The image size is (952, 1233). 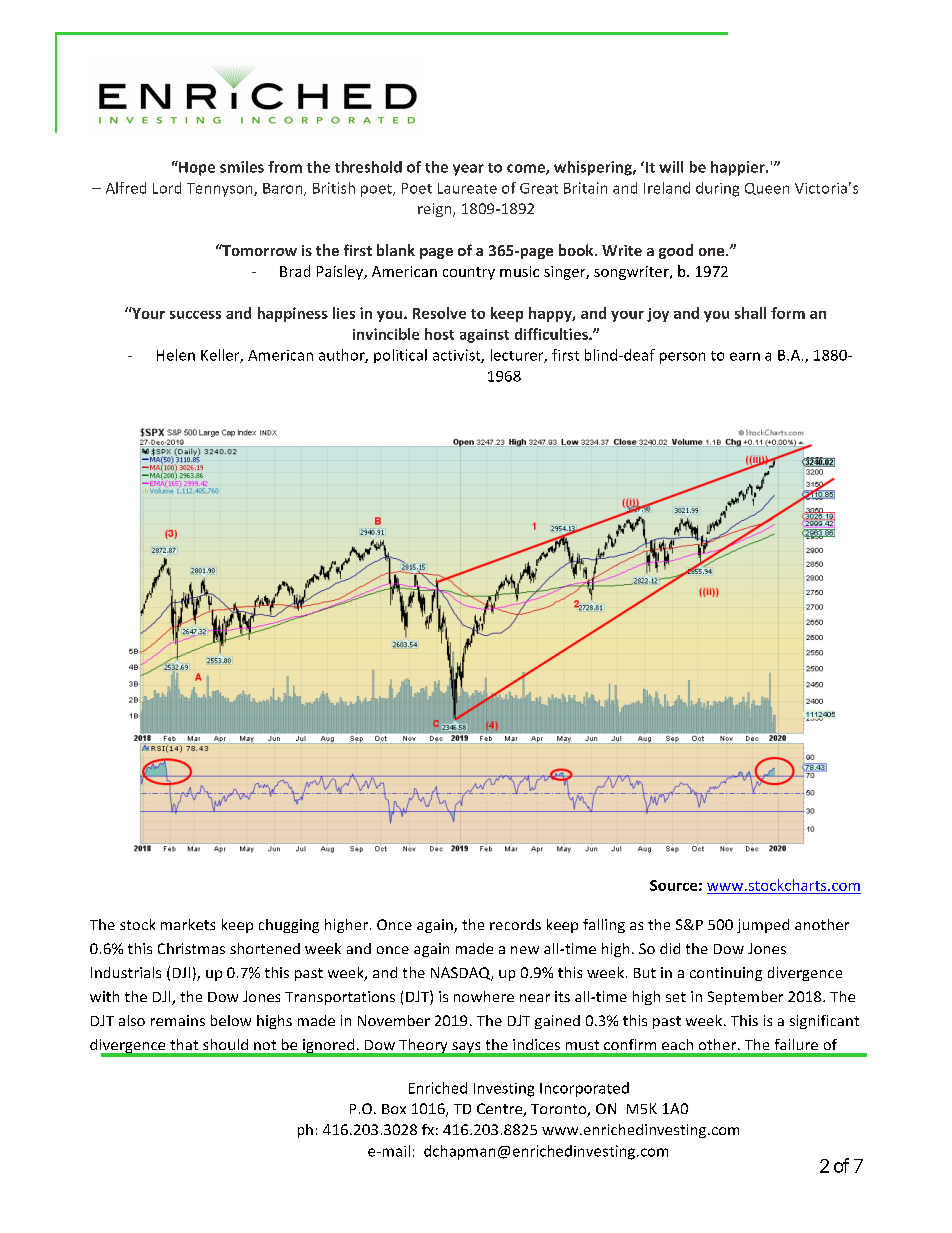 I want to click on earn, so click(x=745, y=356).
